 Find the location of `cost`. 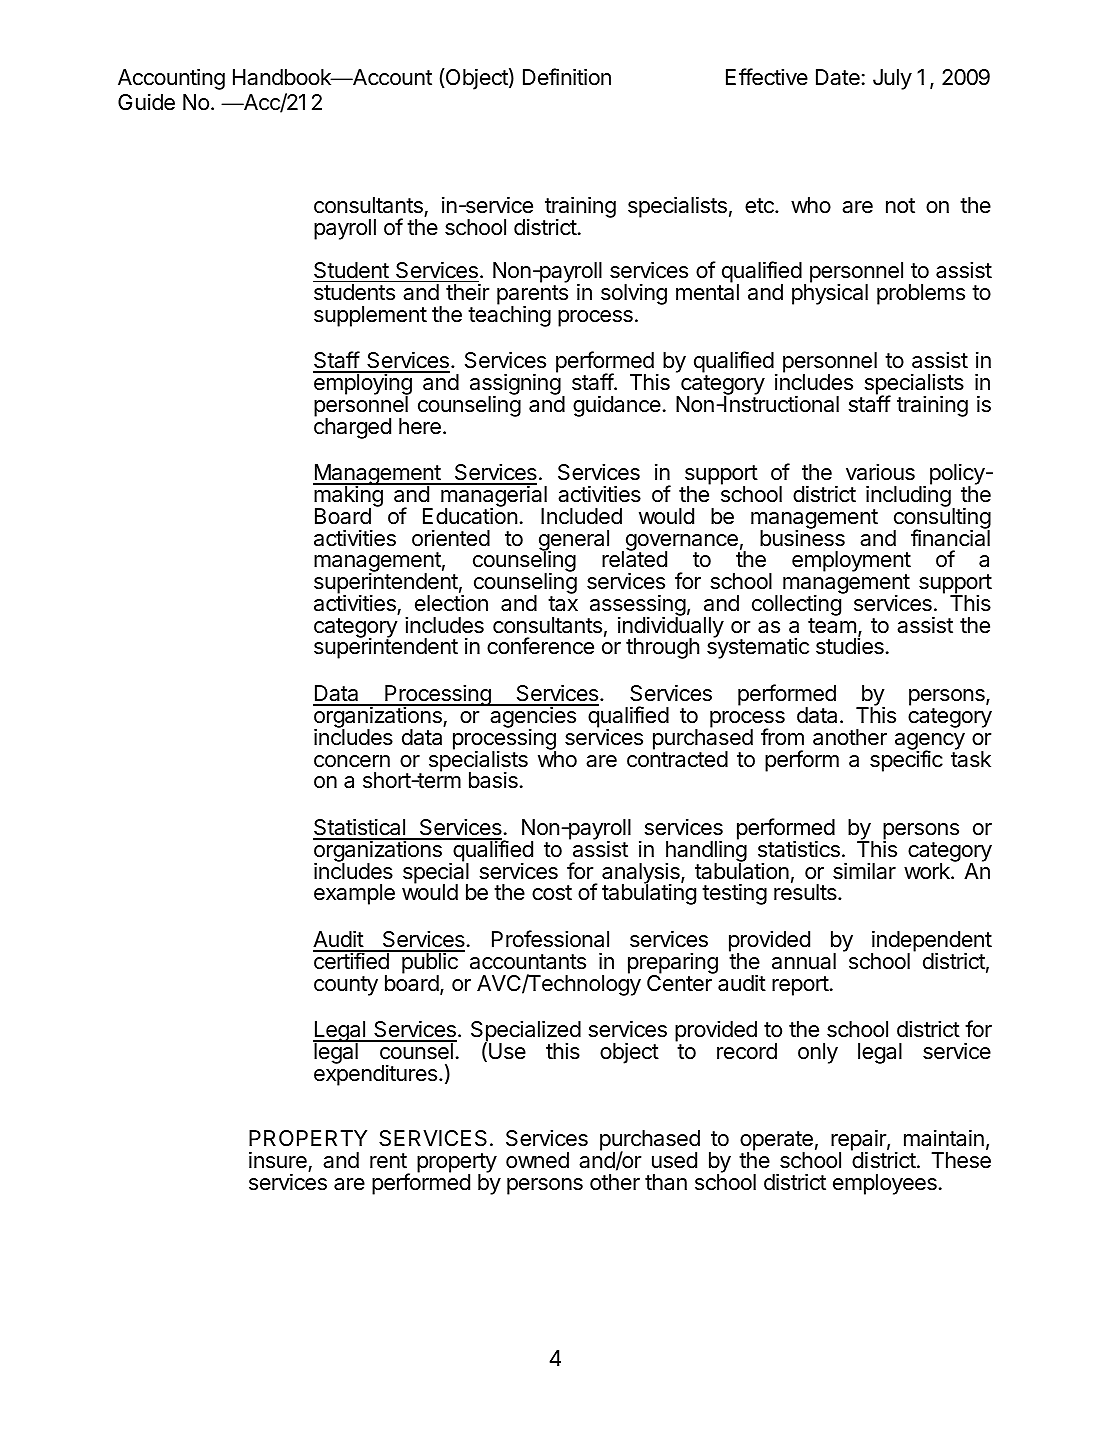

cost is located at coordinates (552, 893).
